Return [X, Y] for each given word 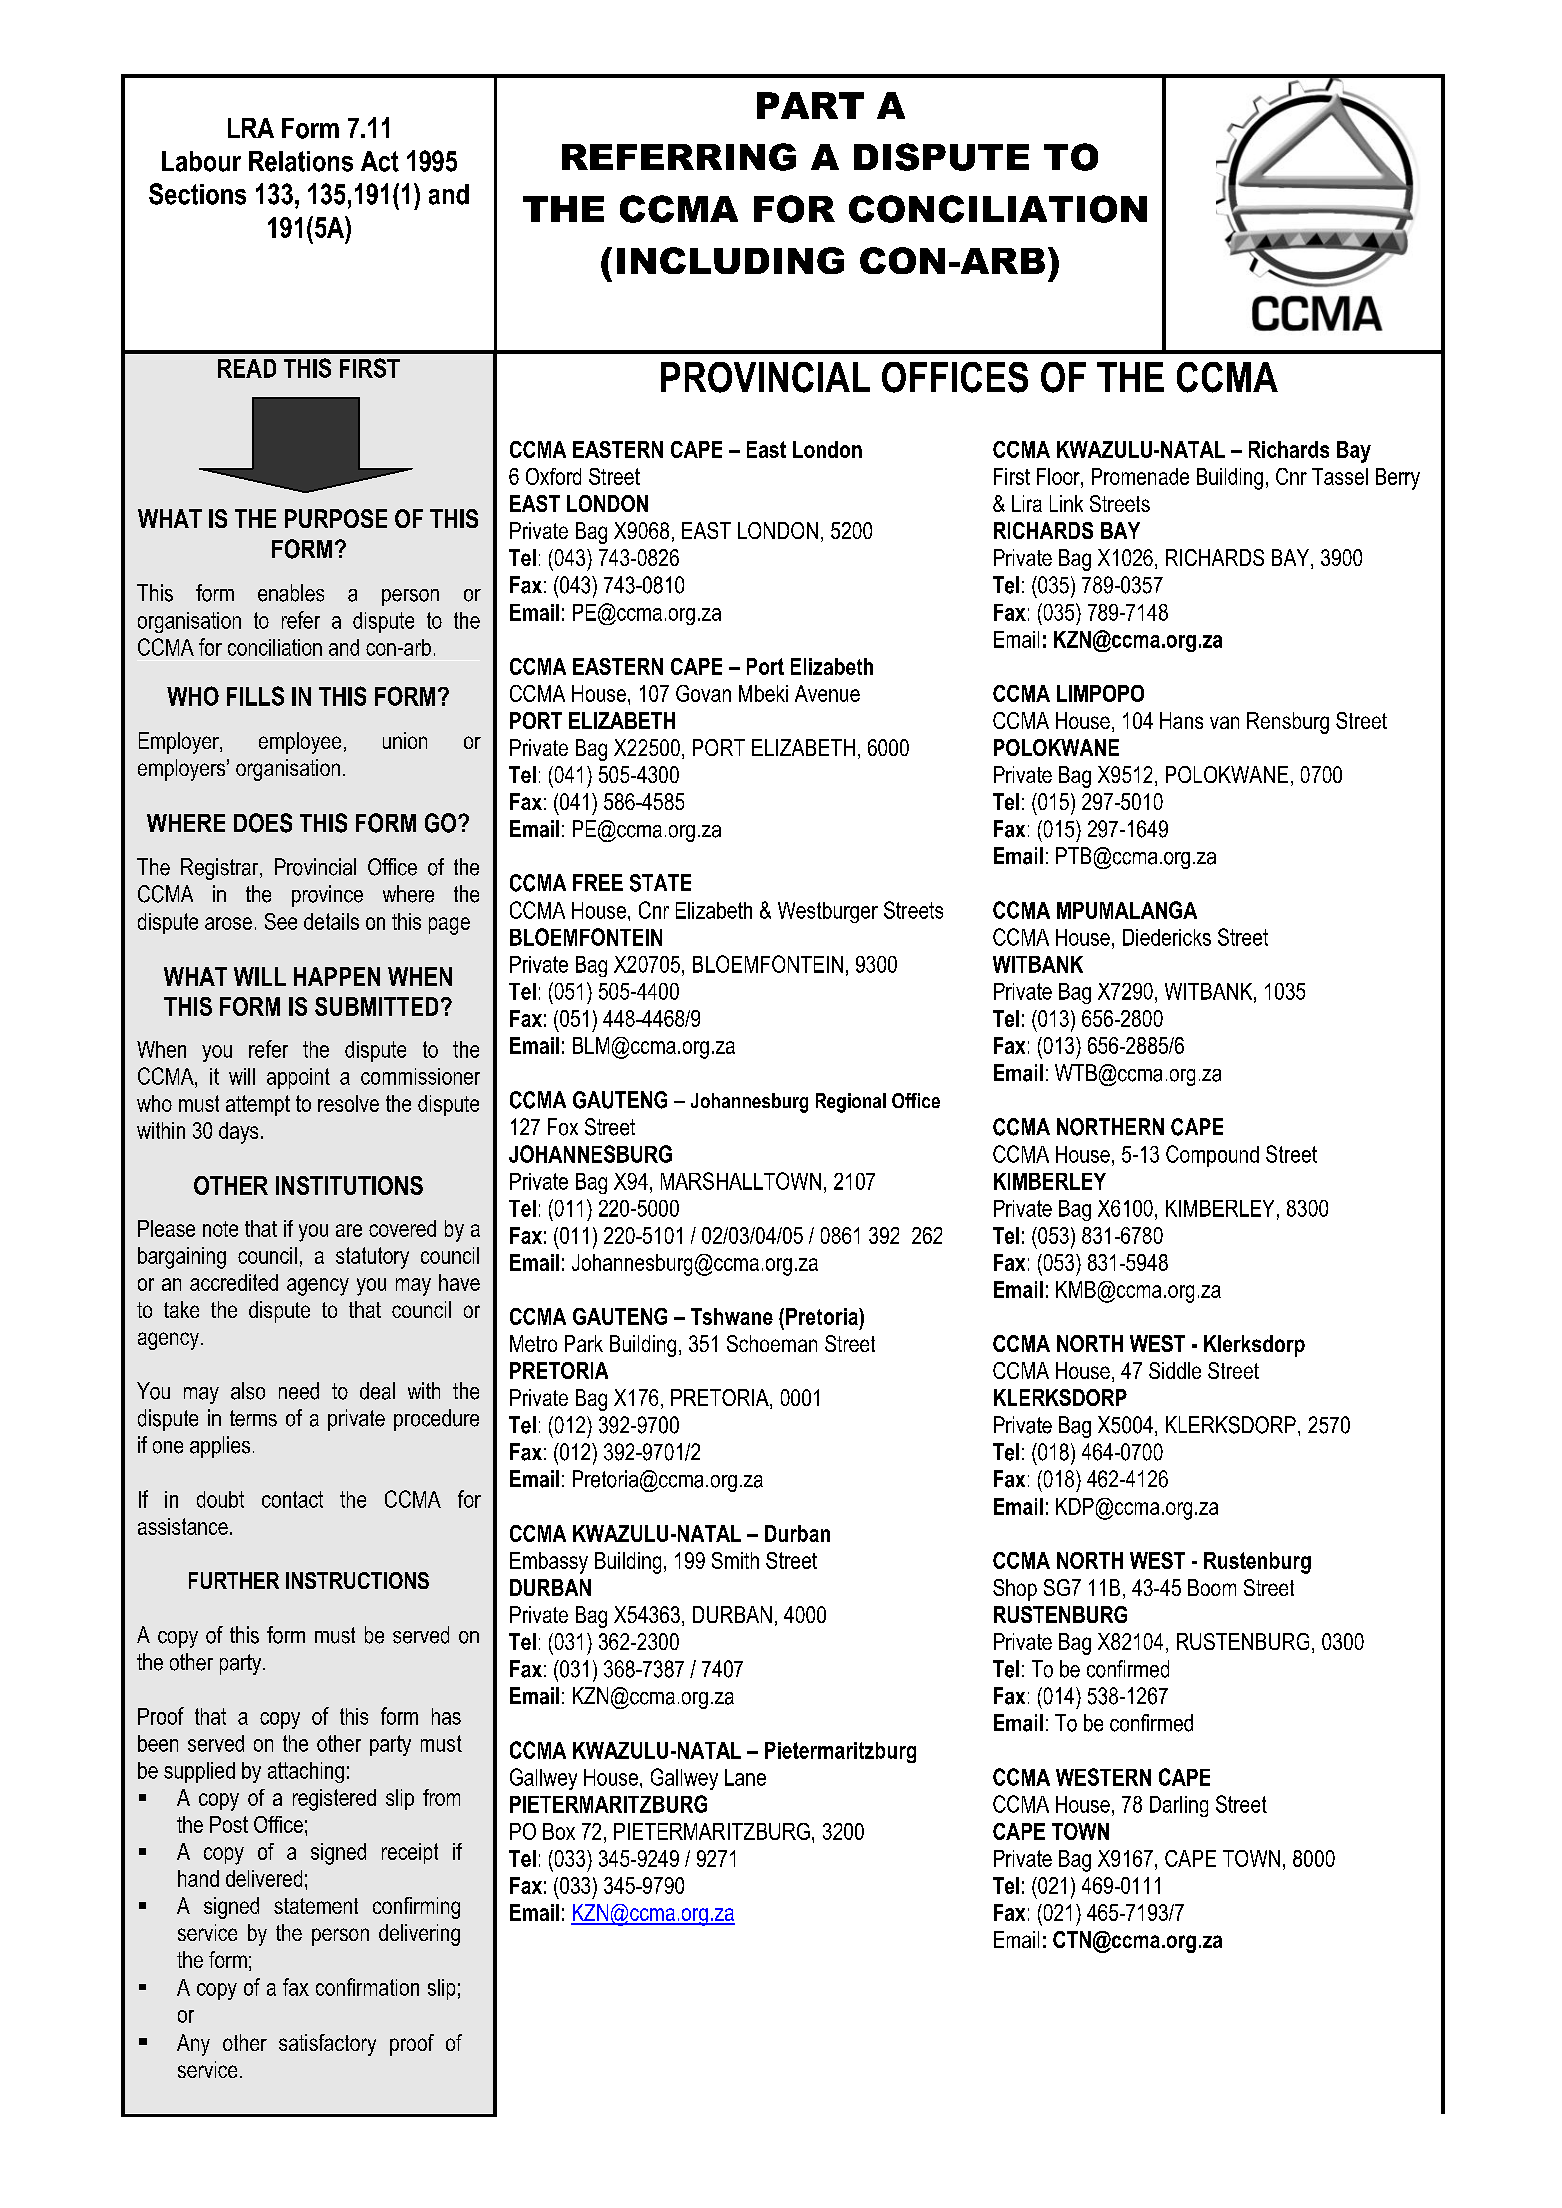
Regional [851, 1103]
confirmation [367, 1987]
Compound [1212, 1156]
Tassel [1340, 476]
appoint [298, 1078]
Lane [745, 1777]
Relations [301, 161]
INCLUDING [730, 260]
